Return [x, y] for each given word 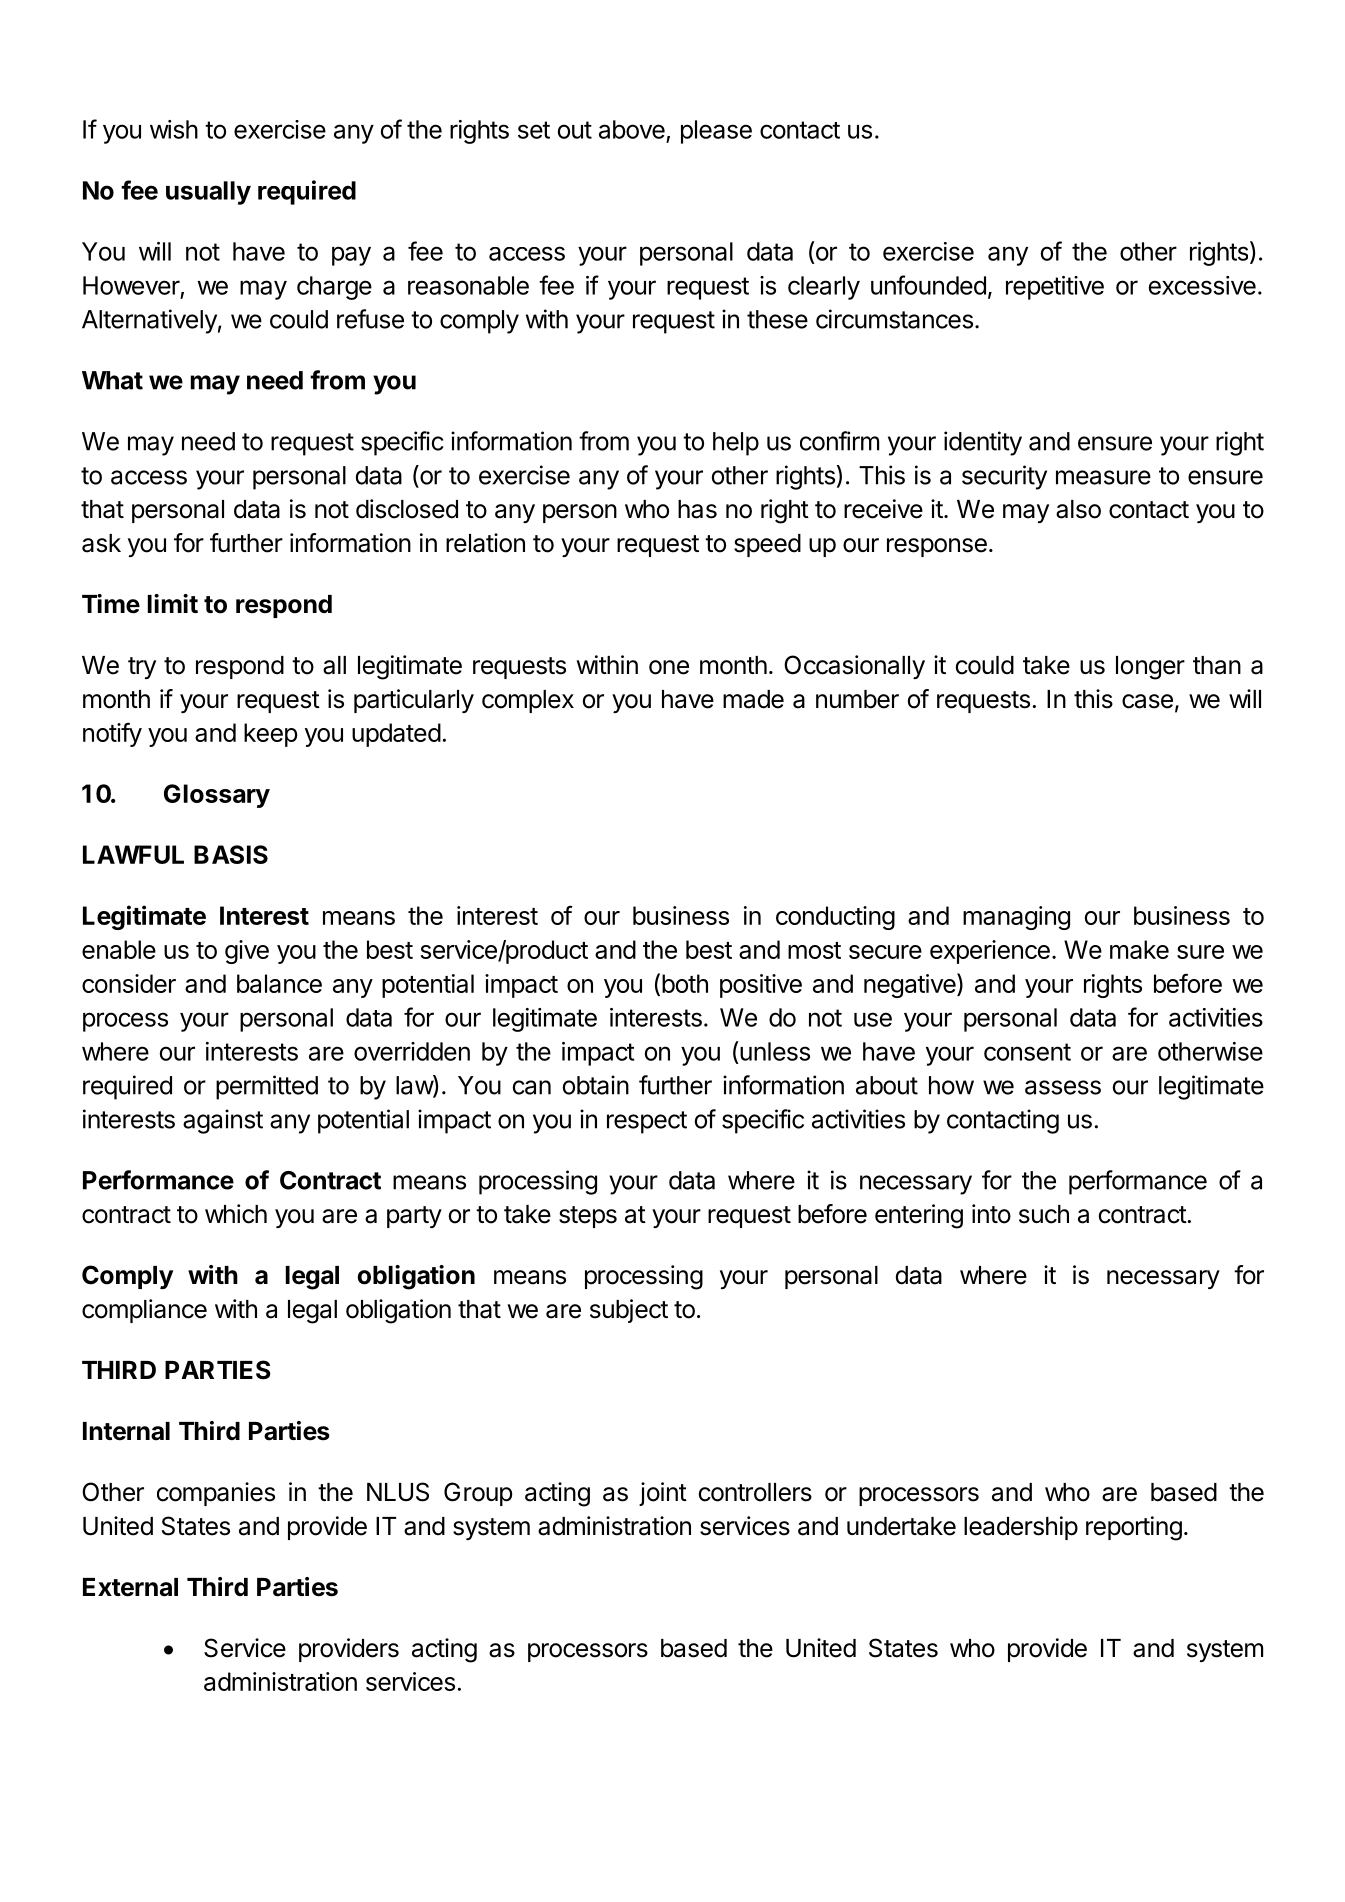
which [236, 1214]
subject [629, 1311]
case [1147, 701]
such [1044, 1214]
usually [208, 193]
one [669, 667]
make [1139, 949]
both [685, 983]
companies [216, 1494]
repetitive [1055, 288]
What [112, 380]
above [632, 129]
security [1004, 477]
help [736, 444]
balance [279, 983]
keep [270, 735]
